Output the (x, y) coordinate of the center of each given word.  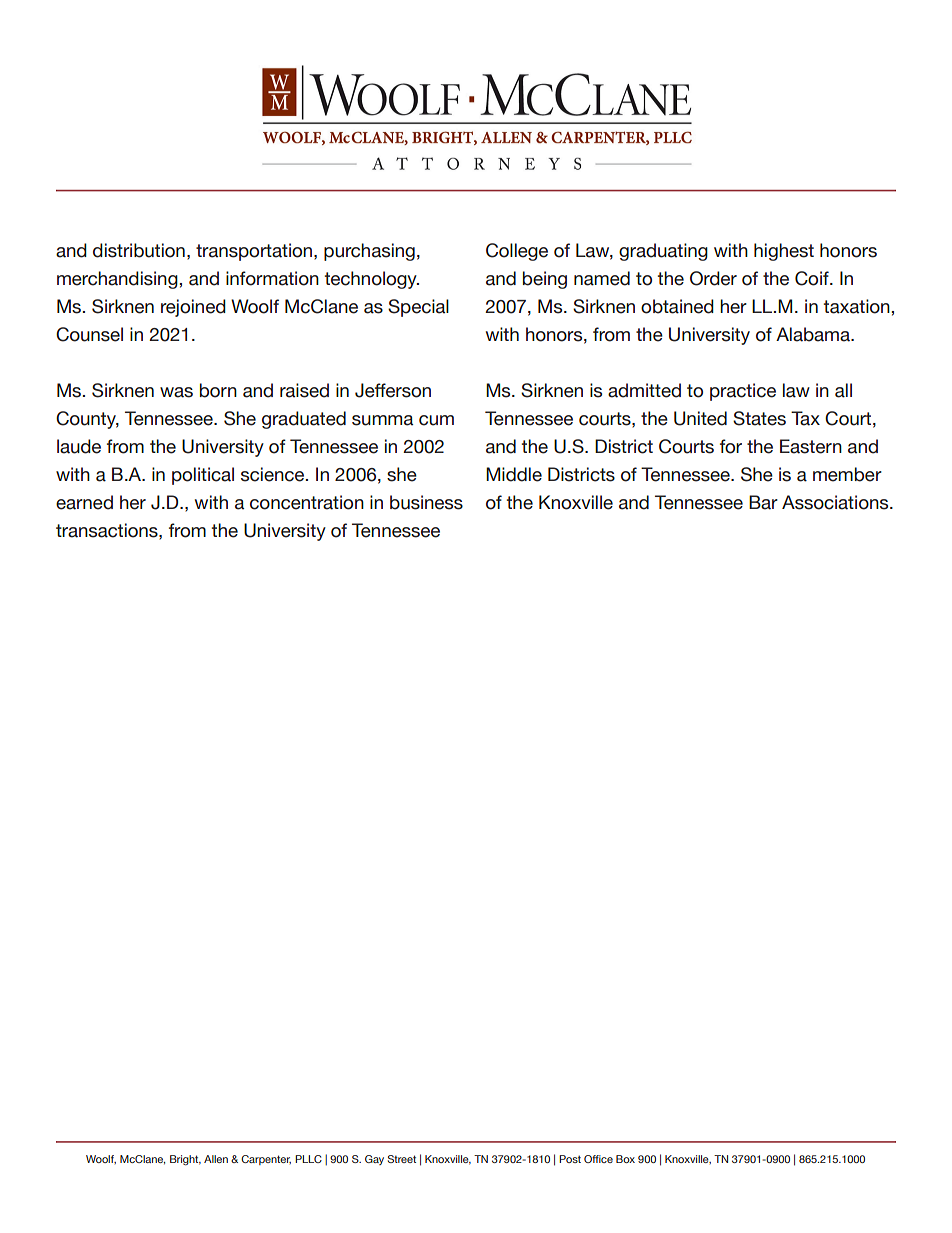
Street (402, 1159)
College (517, 252)
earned (84, 502)
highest (784, 252)
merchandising (118, 280)
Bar (763, 502)
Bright (185, 1160)
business (426, 502)
